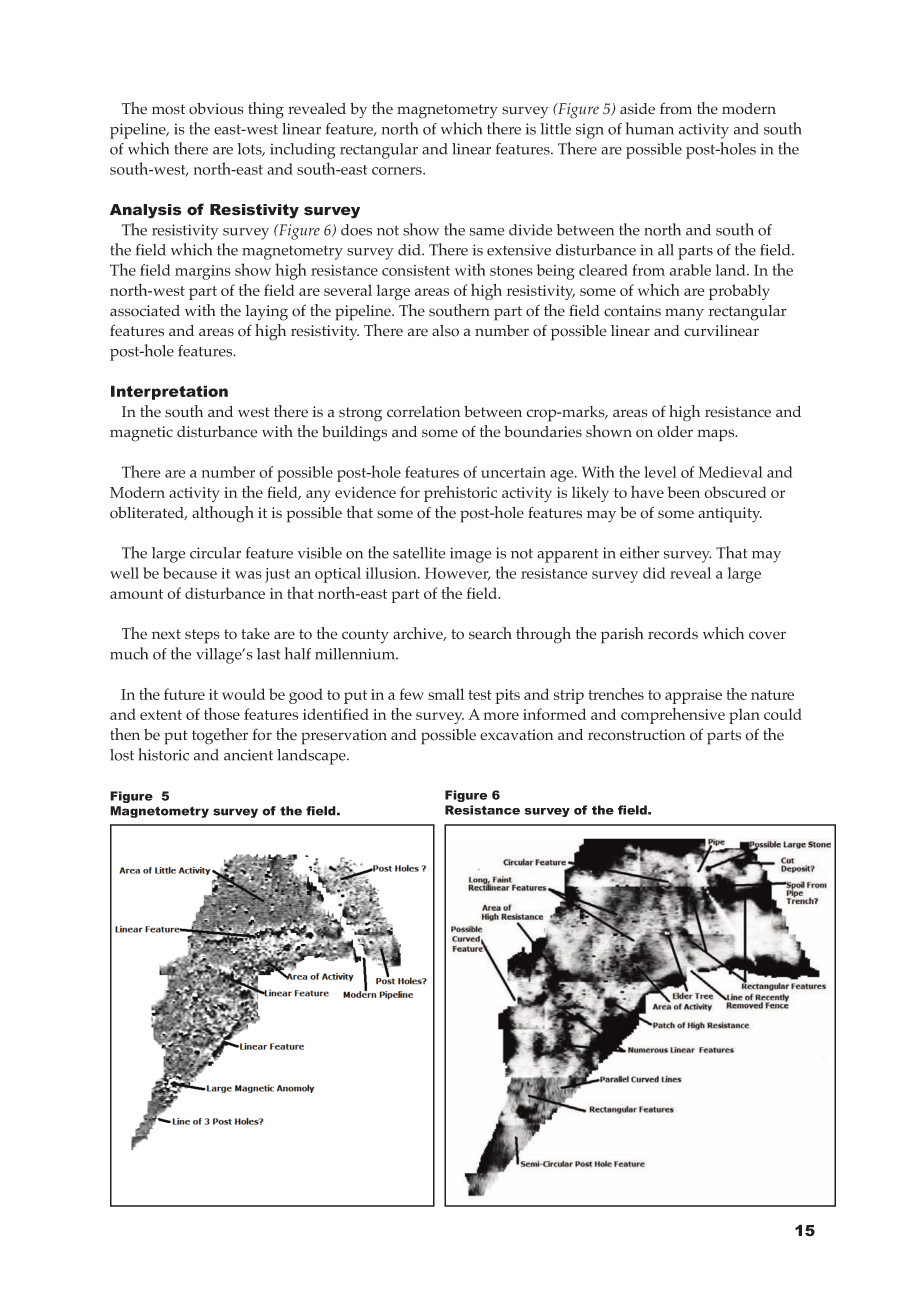 Image resolution: width=924 pixels, height=1308 pixels. I want to click on obvious, so click(216, 109).
